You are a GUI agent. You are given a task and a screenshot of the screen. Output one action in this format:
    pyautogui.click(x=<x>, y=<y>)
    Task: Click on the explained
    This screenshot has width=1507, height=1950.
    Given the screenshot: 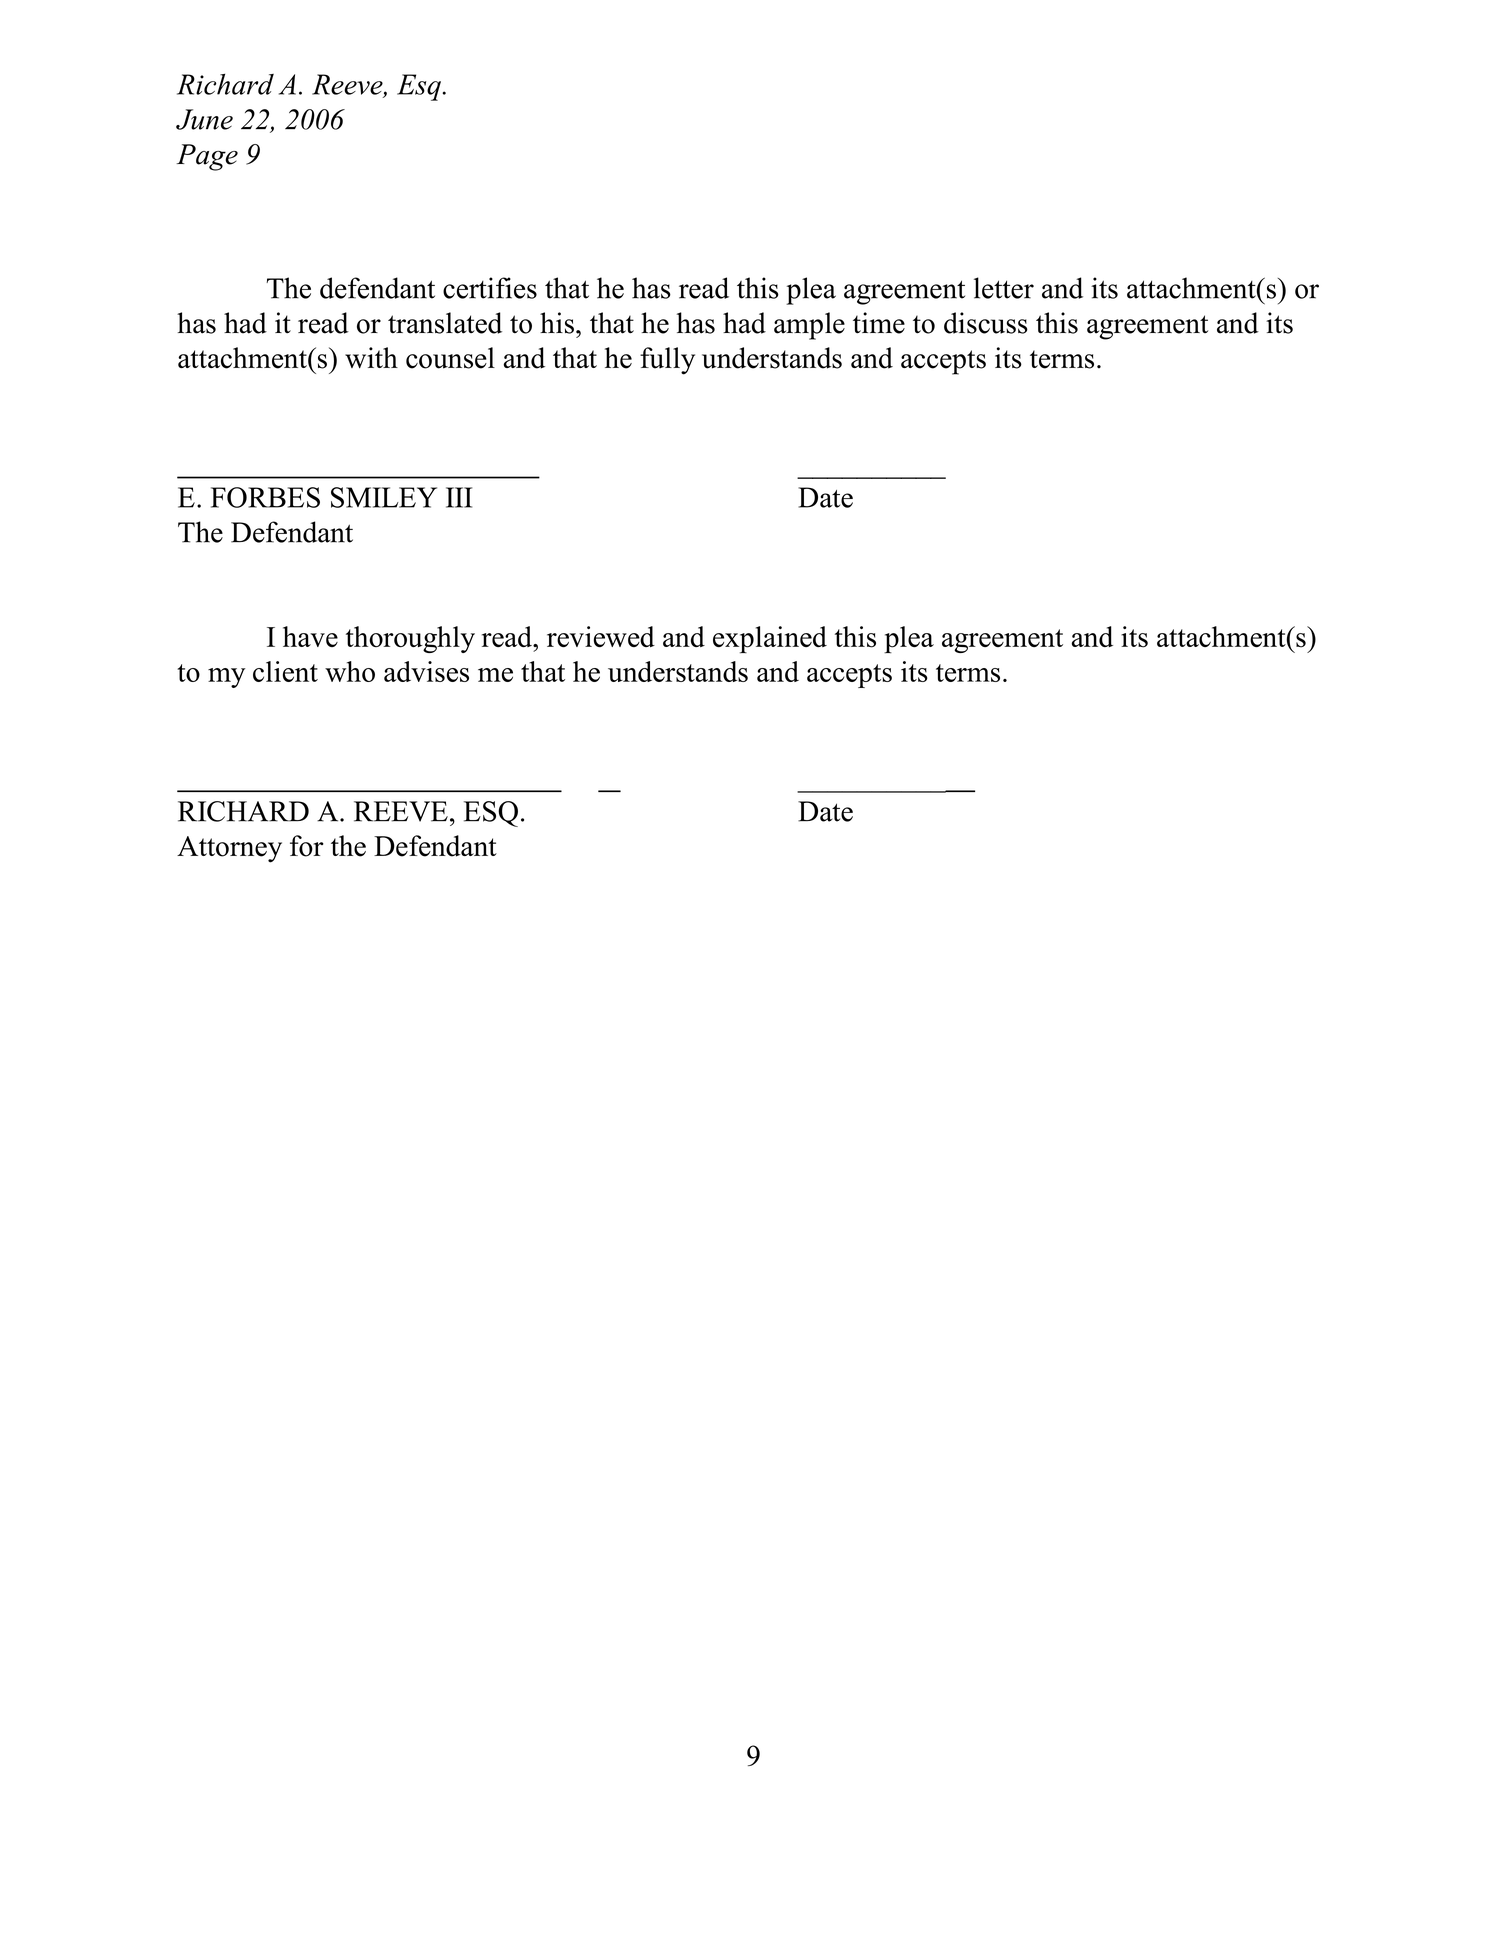 What is the action you would take?
    pyautogui.click(x=770, y=640)
